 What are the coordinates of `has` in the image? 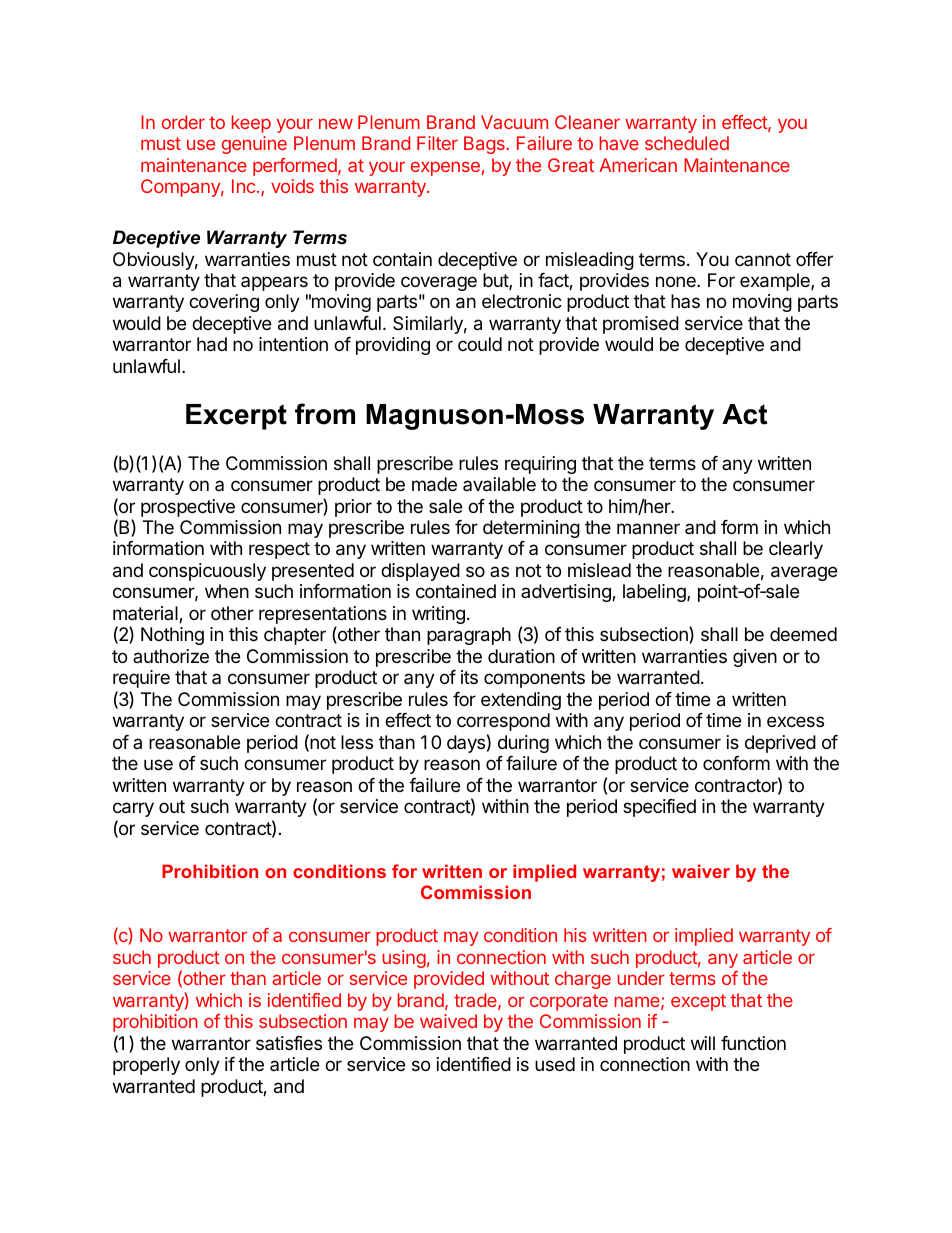 It's located at (685, 301).
